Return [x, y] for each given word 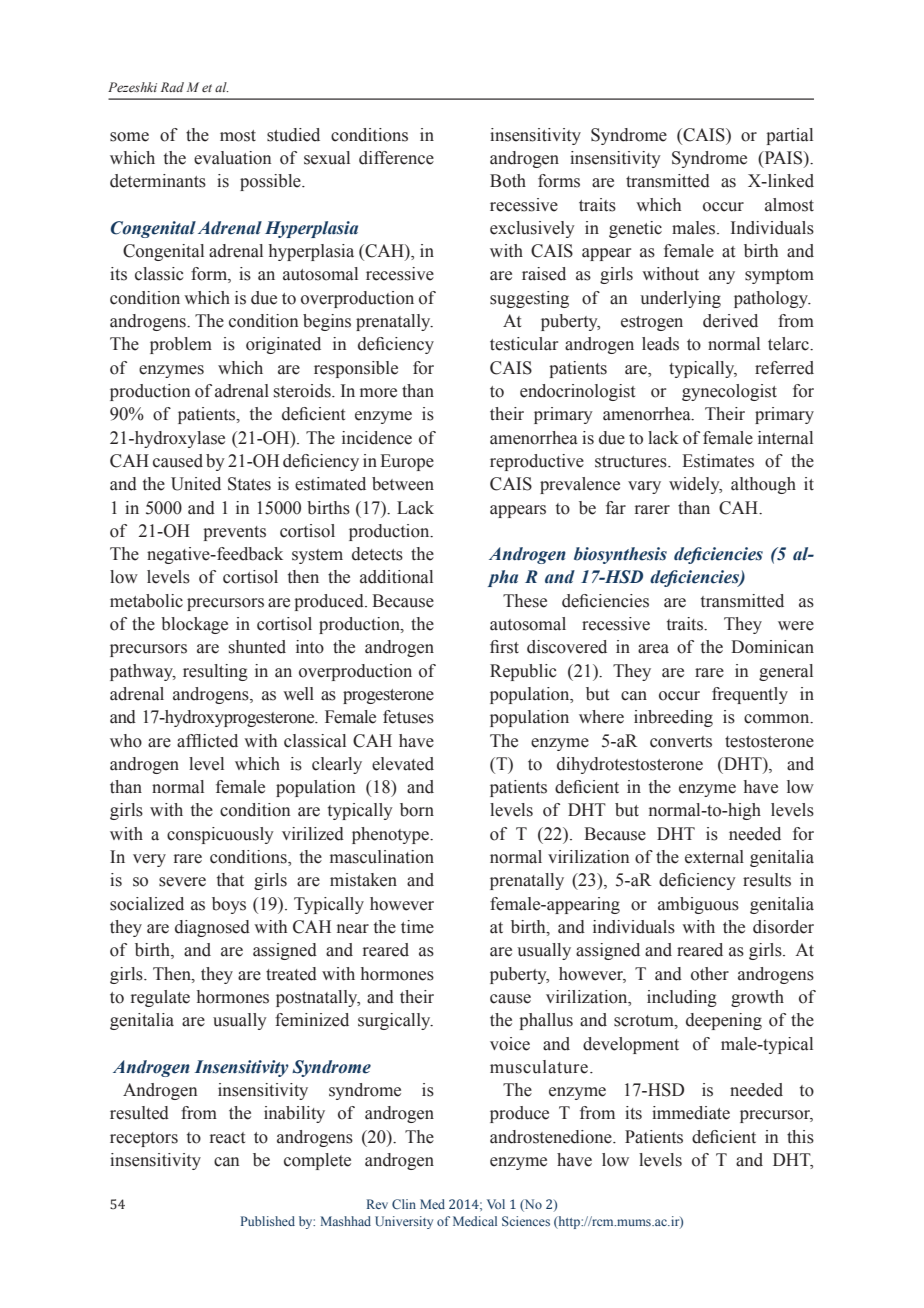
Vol [496, 1204]
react [227, 1138]
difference [396, 158]
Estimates [718, 461]
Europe [407, 462]
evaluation [232, 158]
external [714, 857]
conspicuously [220, 835]
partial [789, 136]
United [196, 484]
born [417, 810]
